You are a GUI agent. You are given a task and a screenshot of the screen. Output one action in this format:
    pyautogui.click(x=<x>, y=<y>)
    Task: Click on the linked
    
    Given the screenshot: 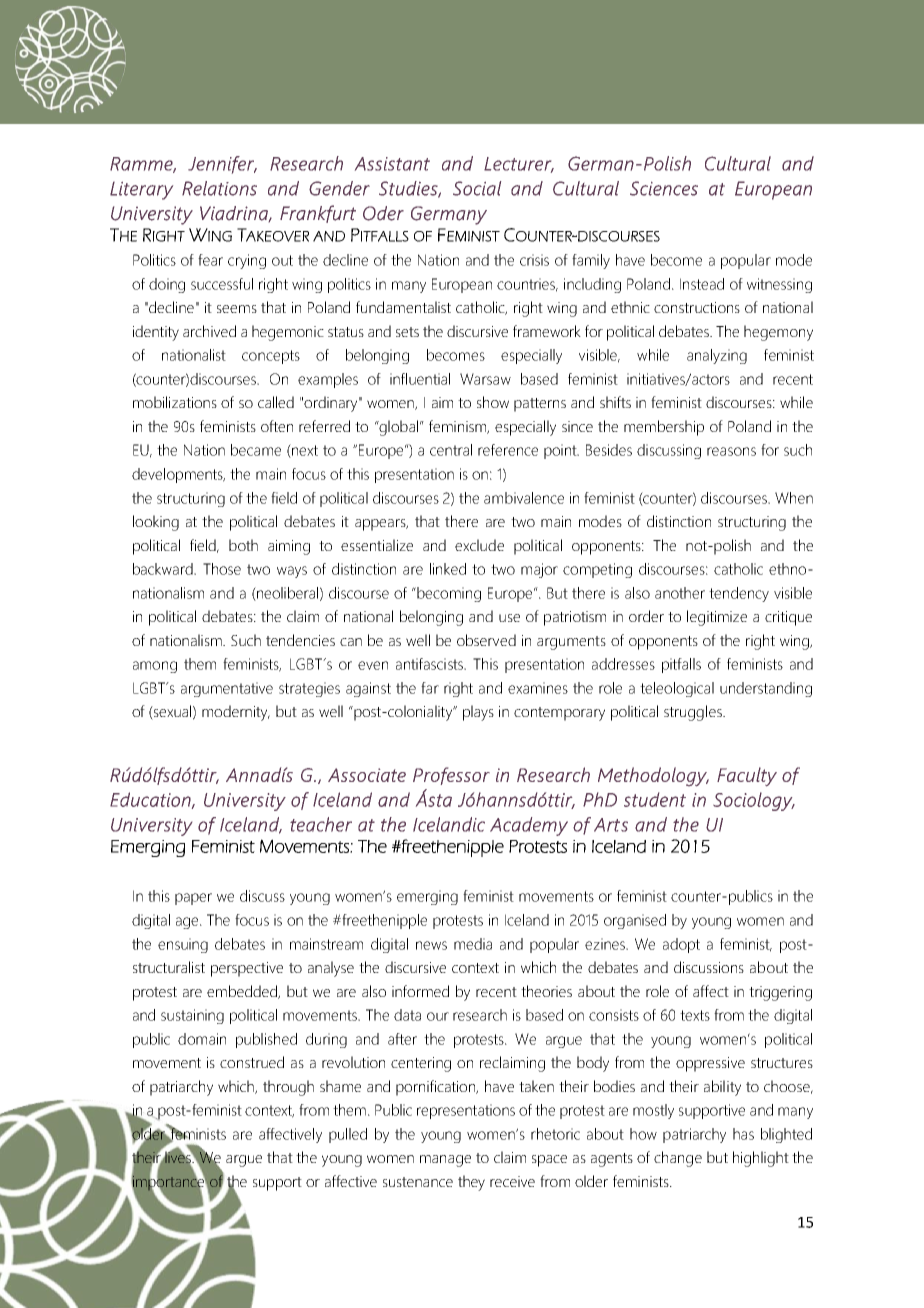 What is the action you would take?
    pyautogui.click(x=448, y=569)
